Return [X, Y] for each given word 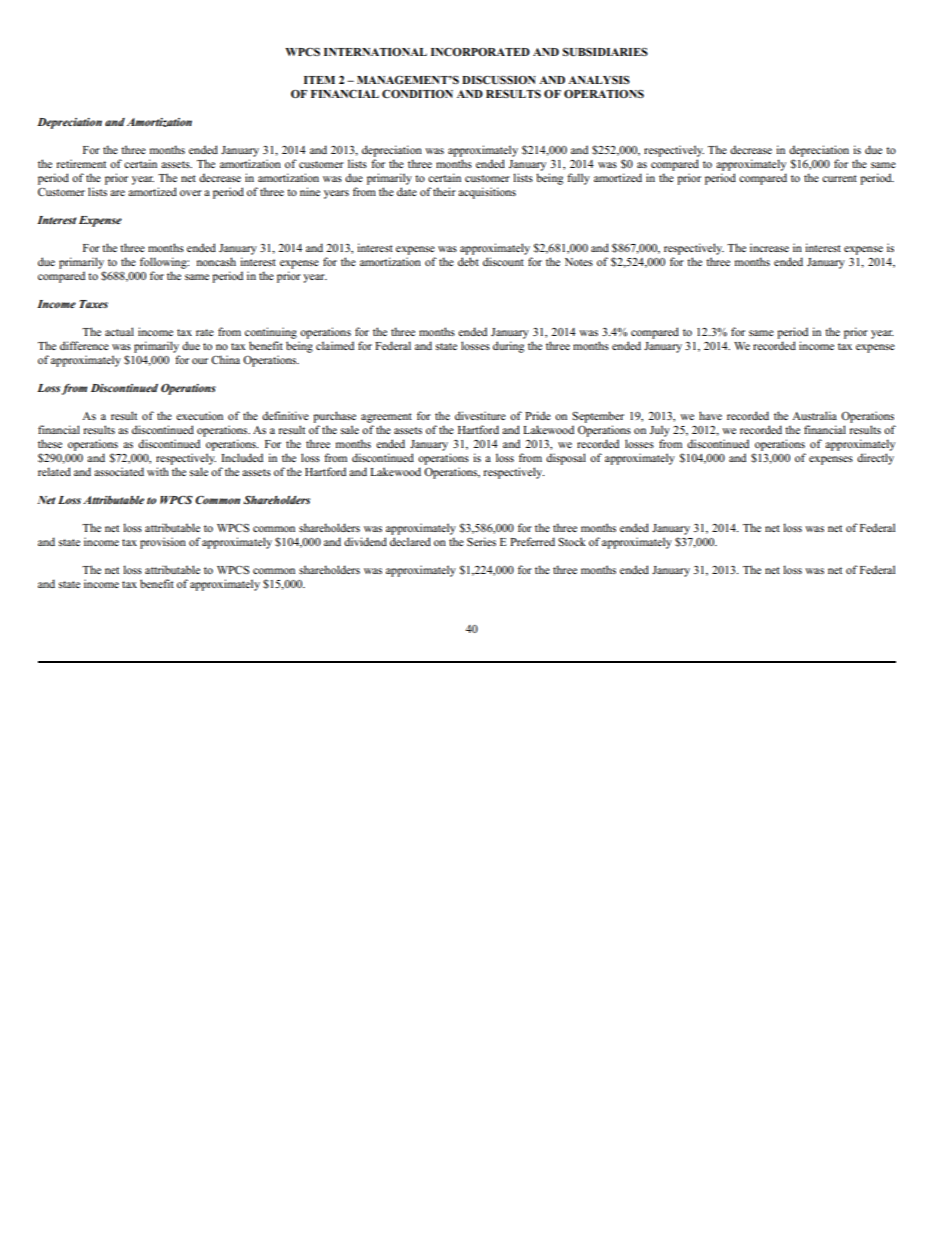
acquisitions [487, 193]
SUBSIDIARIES [605, 52]
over [191, 193]
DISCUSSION [499, 80]
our [200, 361]
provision [163, 543]
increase [769, 247]
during [508, 347]
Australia [814, 415]
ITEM [319, 80]
